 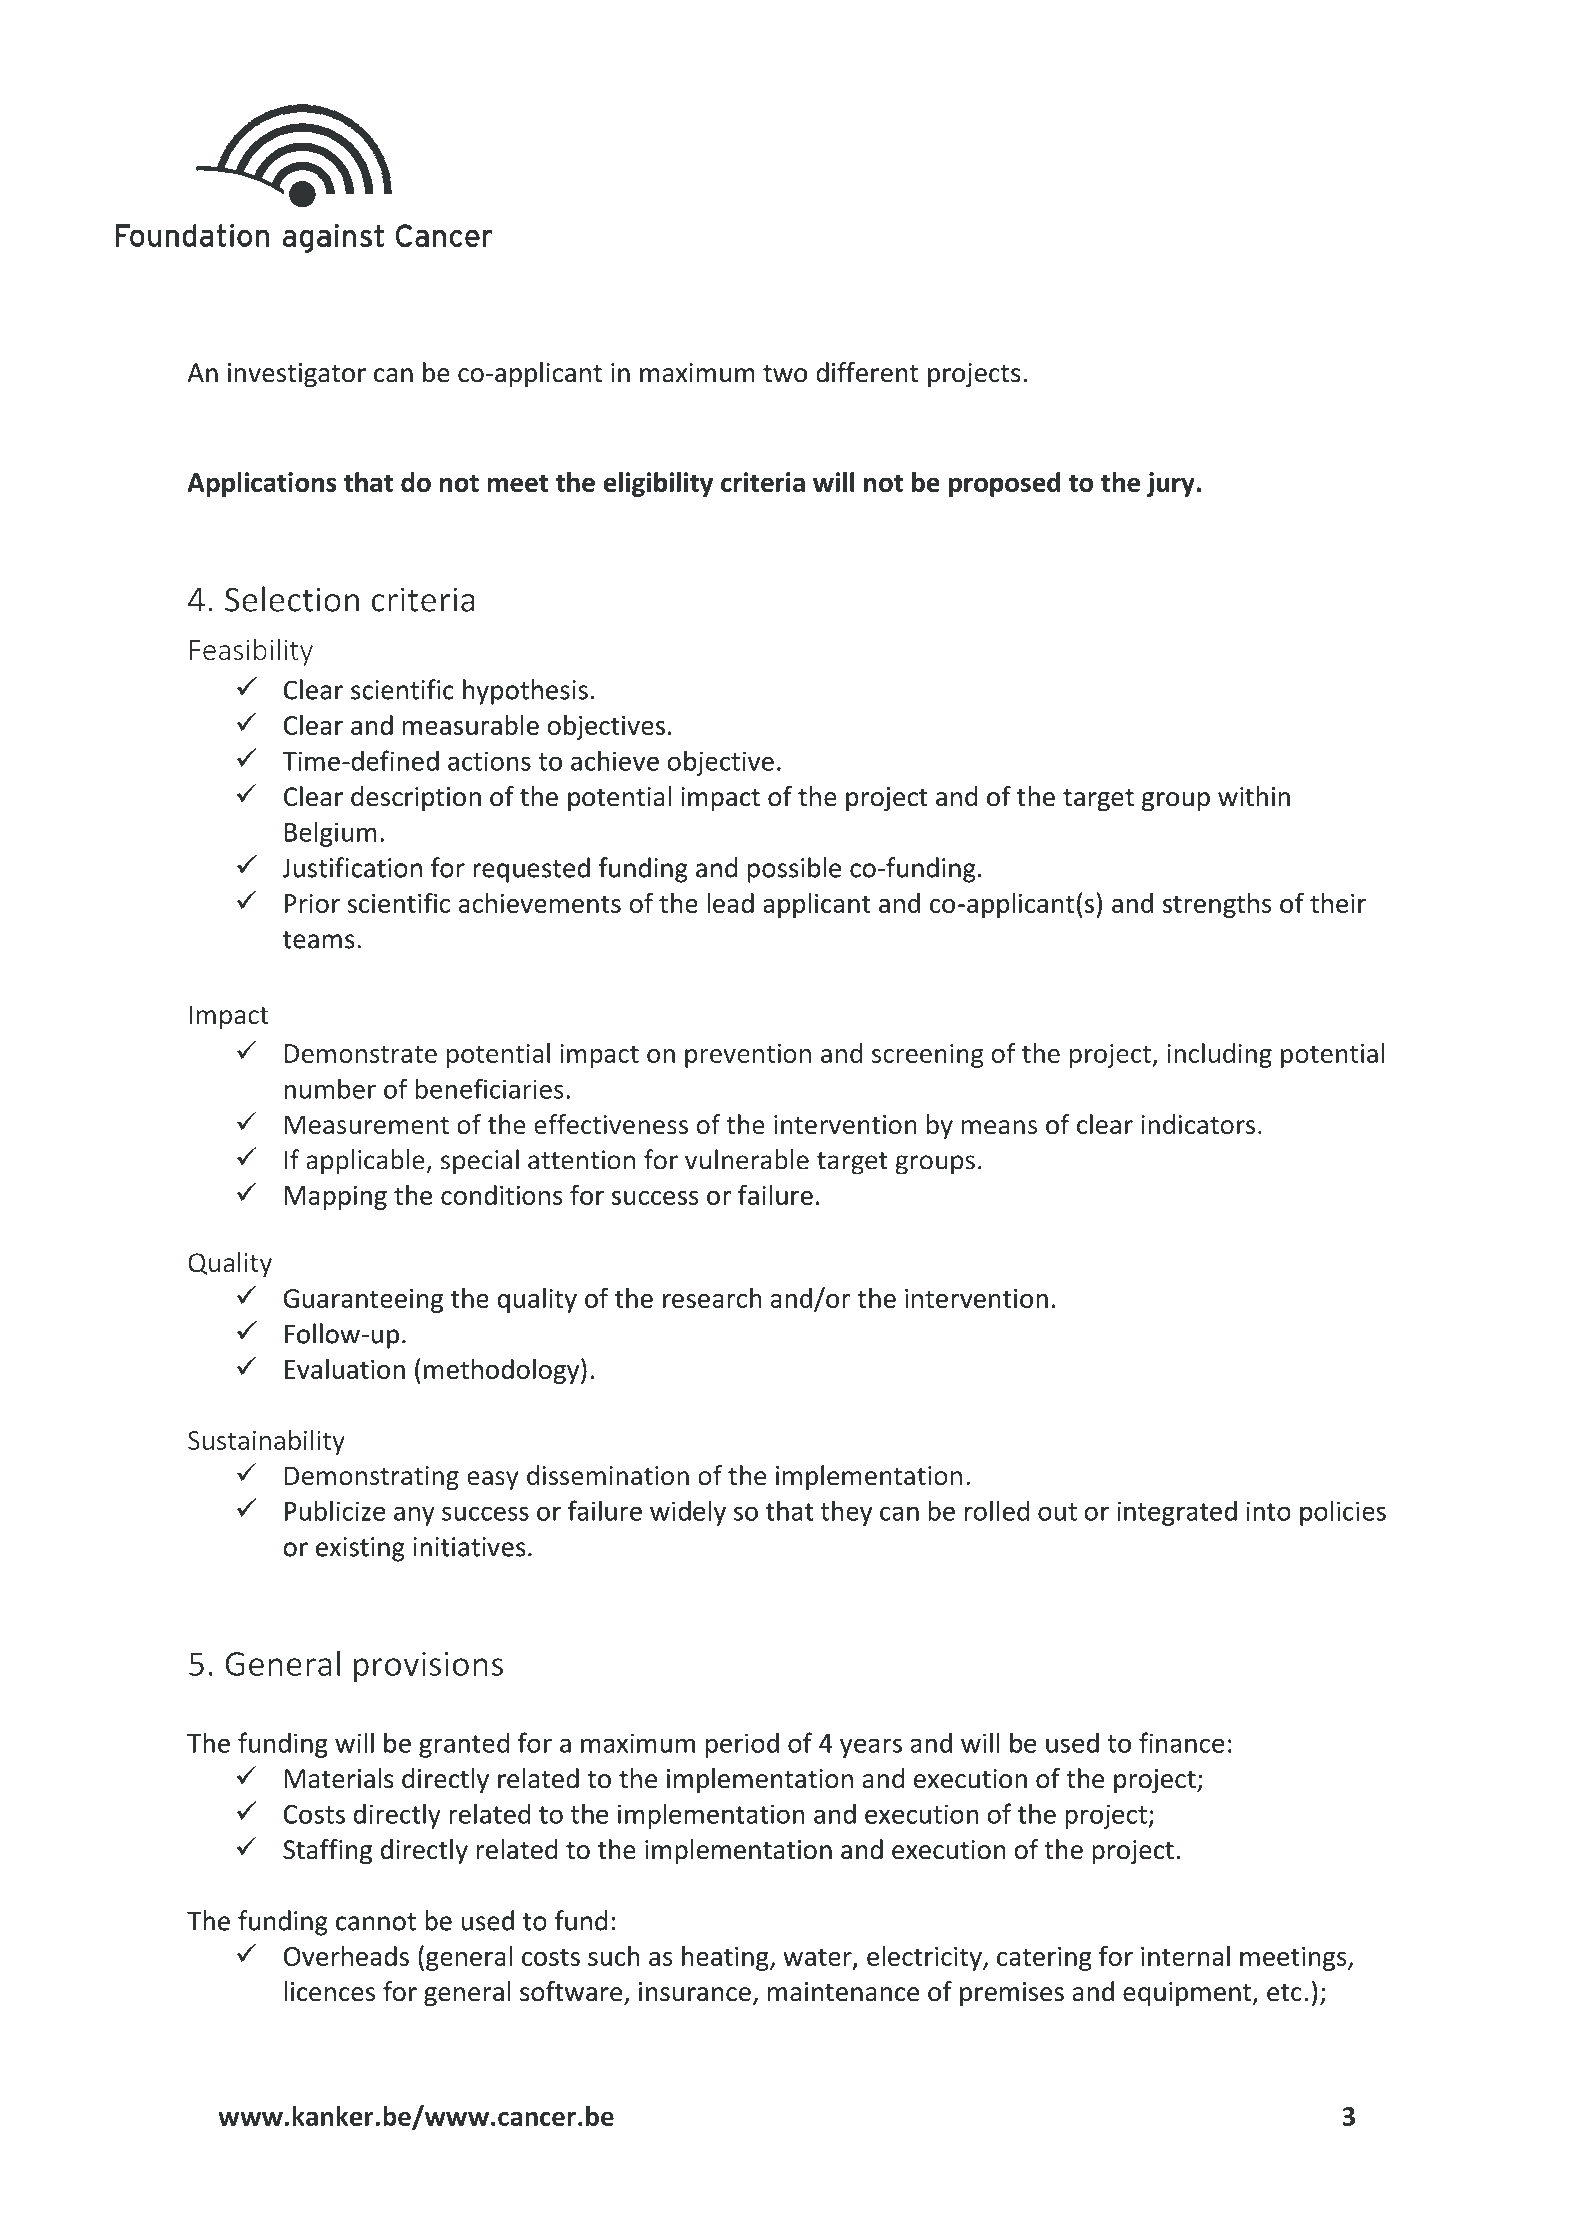 I want to click on internal, so click(x=1185, y=1956).
